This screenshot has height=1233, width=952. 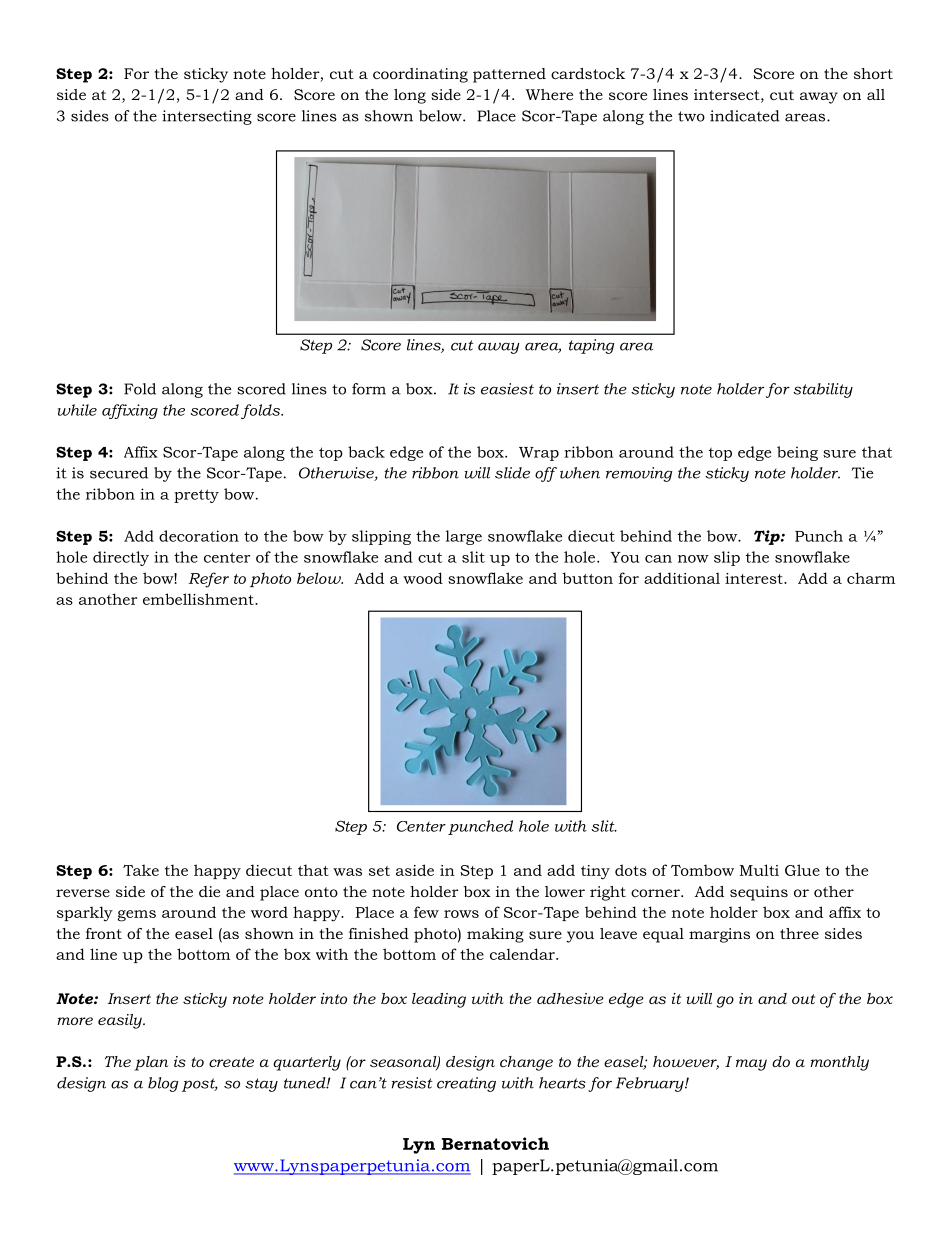 I want to click on creating, so click(x=466, y=1084).
